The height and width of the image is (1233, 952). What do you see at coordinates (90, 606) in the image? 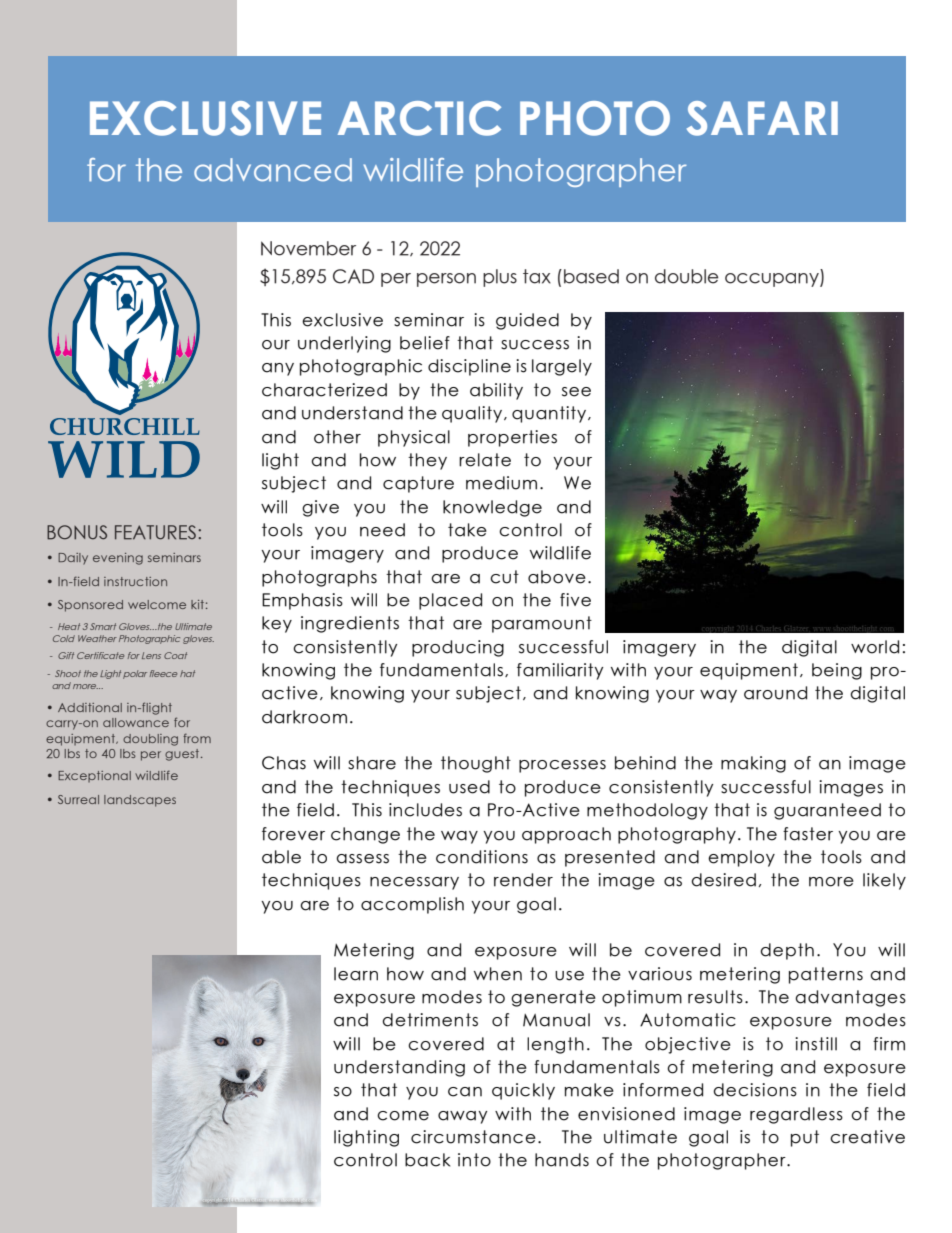
I see `Sponsored` at bounding box center [90, 606].
